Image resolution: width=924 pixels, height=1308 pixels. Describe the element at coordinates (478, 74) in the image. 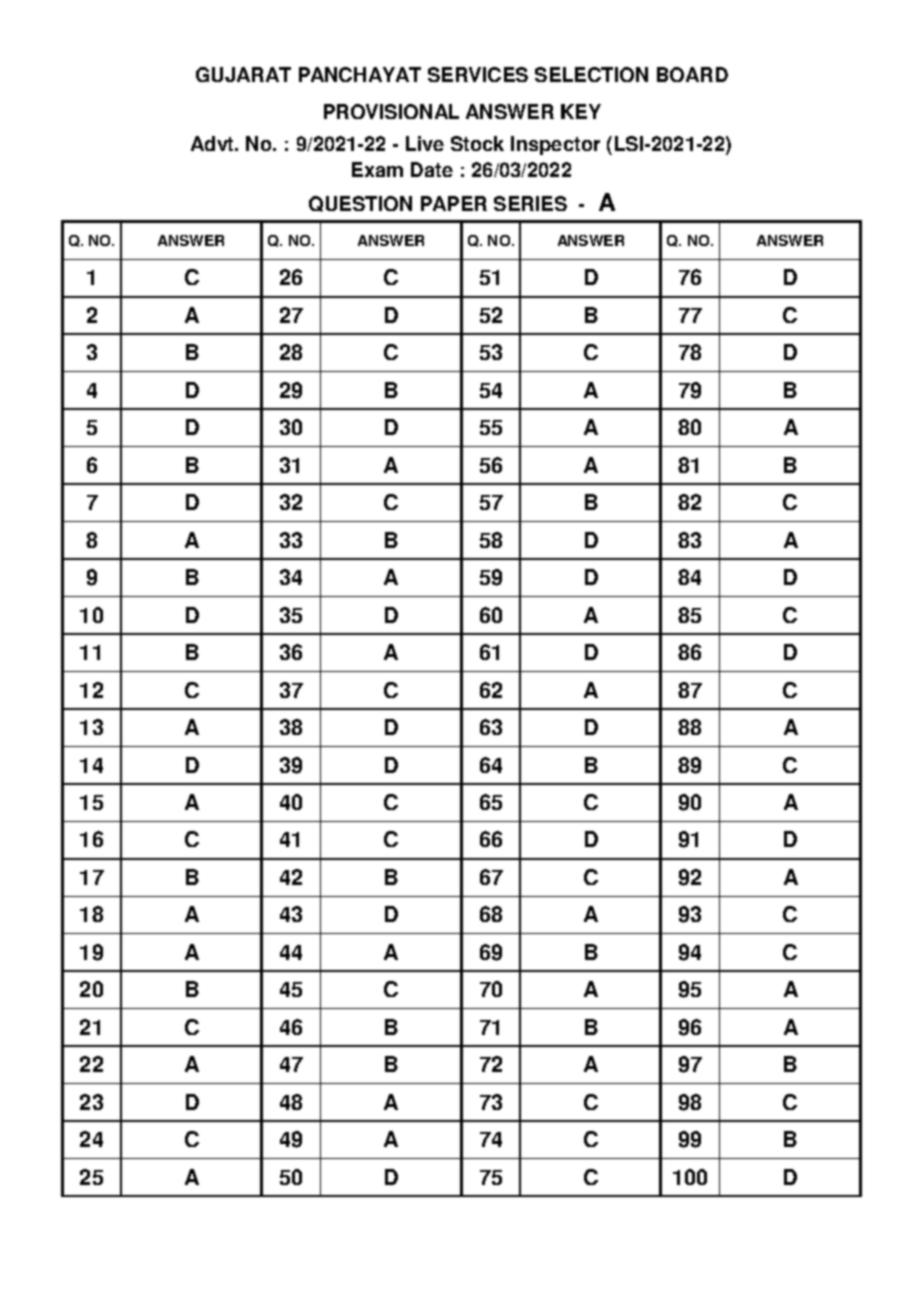

I see `SERVICES` at that location.
